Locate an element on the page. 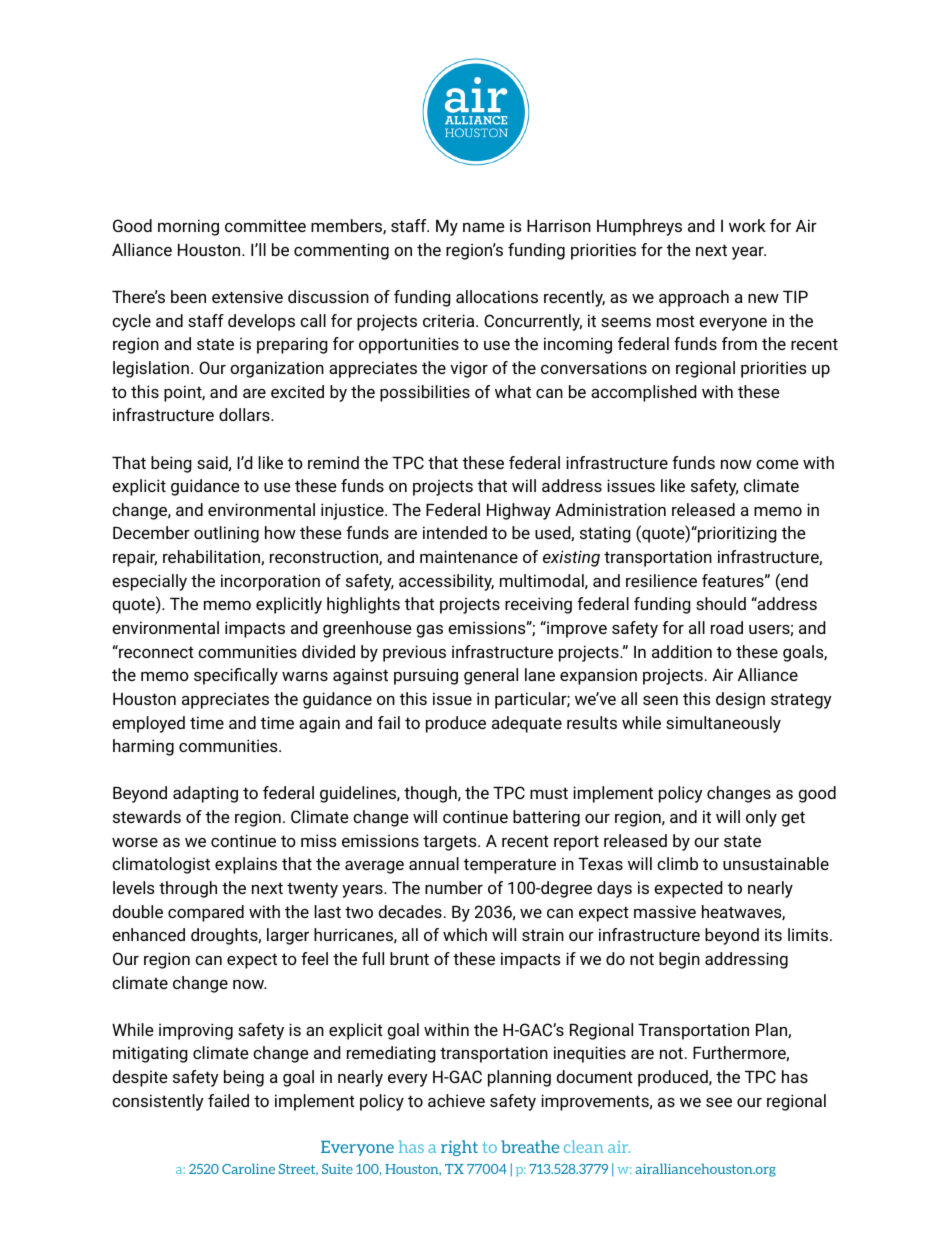 The height and width of the document is (1233, 952). outlining is located at coordinates (226, 534).
